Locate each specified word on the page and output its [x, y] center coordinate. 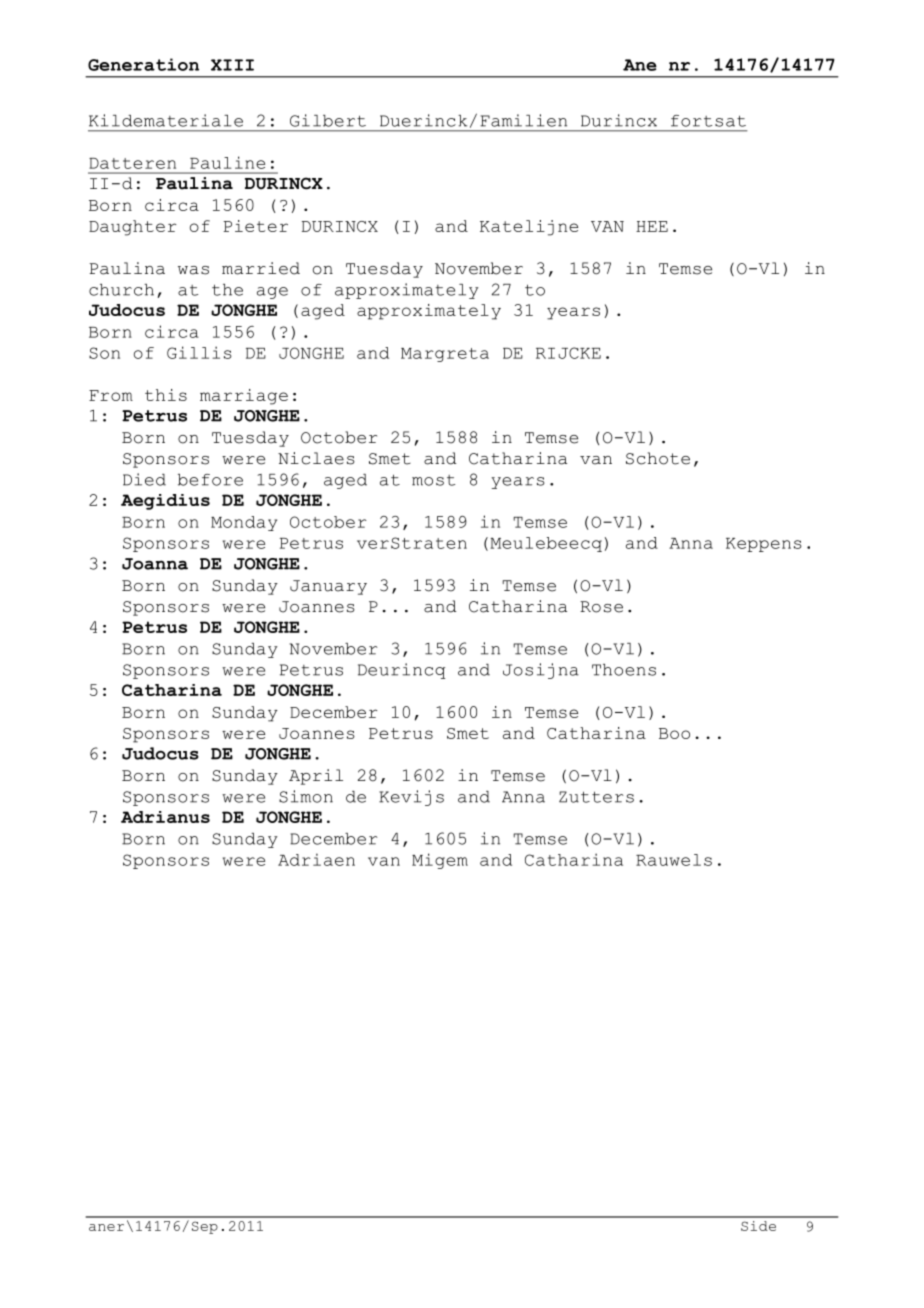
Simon [306, 796]
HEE [652, 226]
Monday [244, 523]
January [328, 587]
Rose [601, 607]
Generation [143, 64]
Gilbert [328, 120]
